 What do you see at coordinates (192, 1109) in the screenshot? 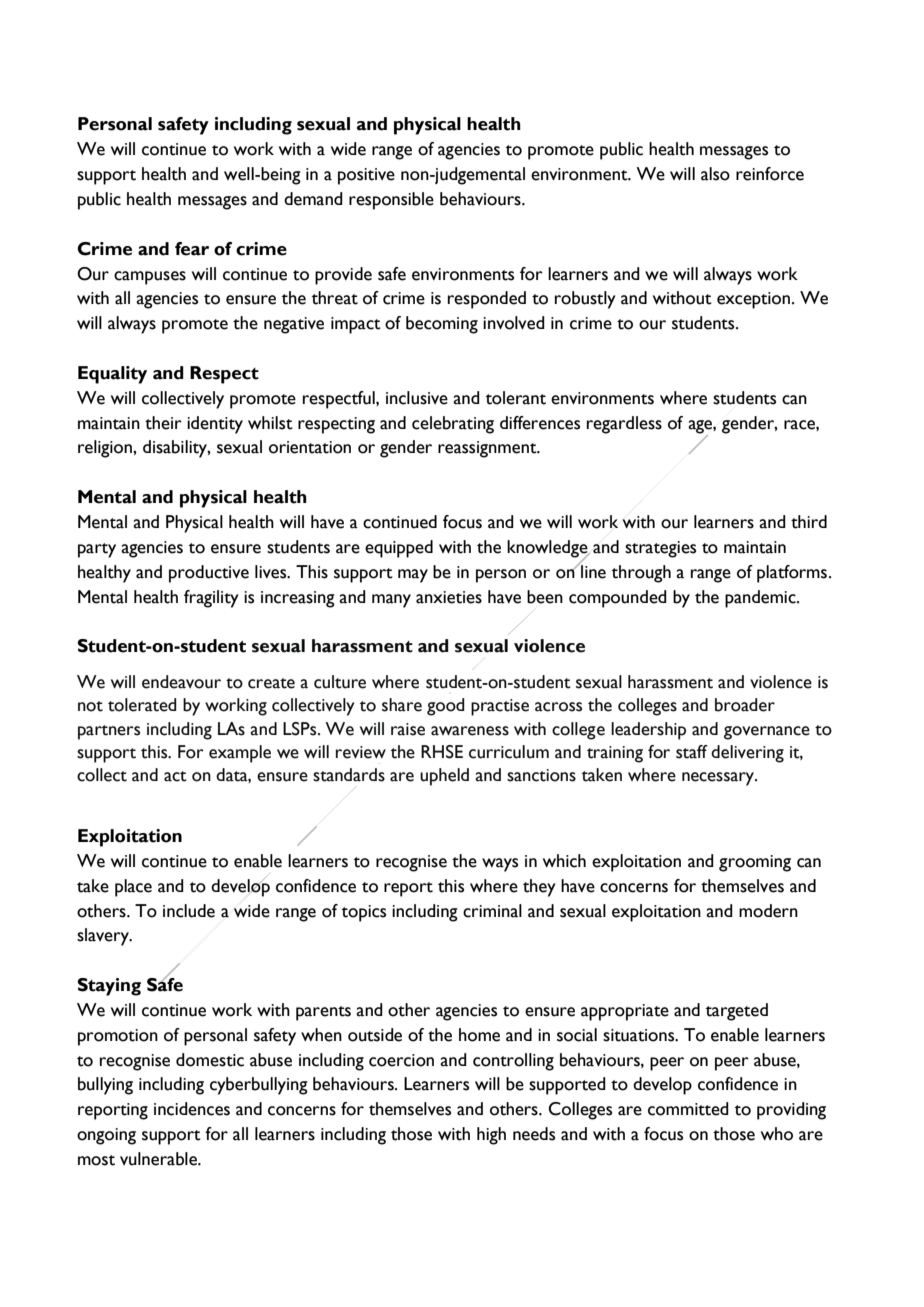
I see `incidences` at bounding box center [192, 1109].
